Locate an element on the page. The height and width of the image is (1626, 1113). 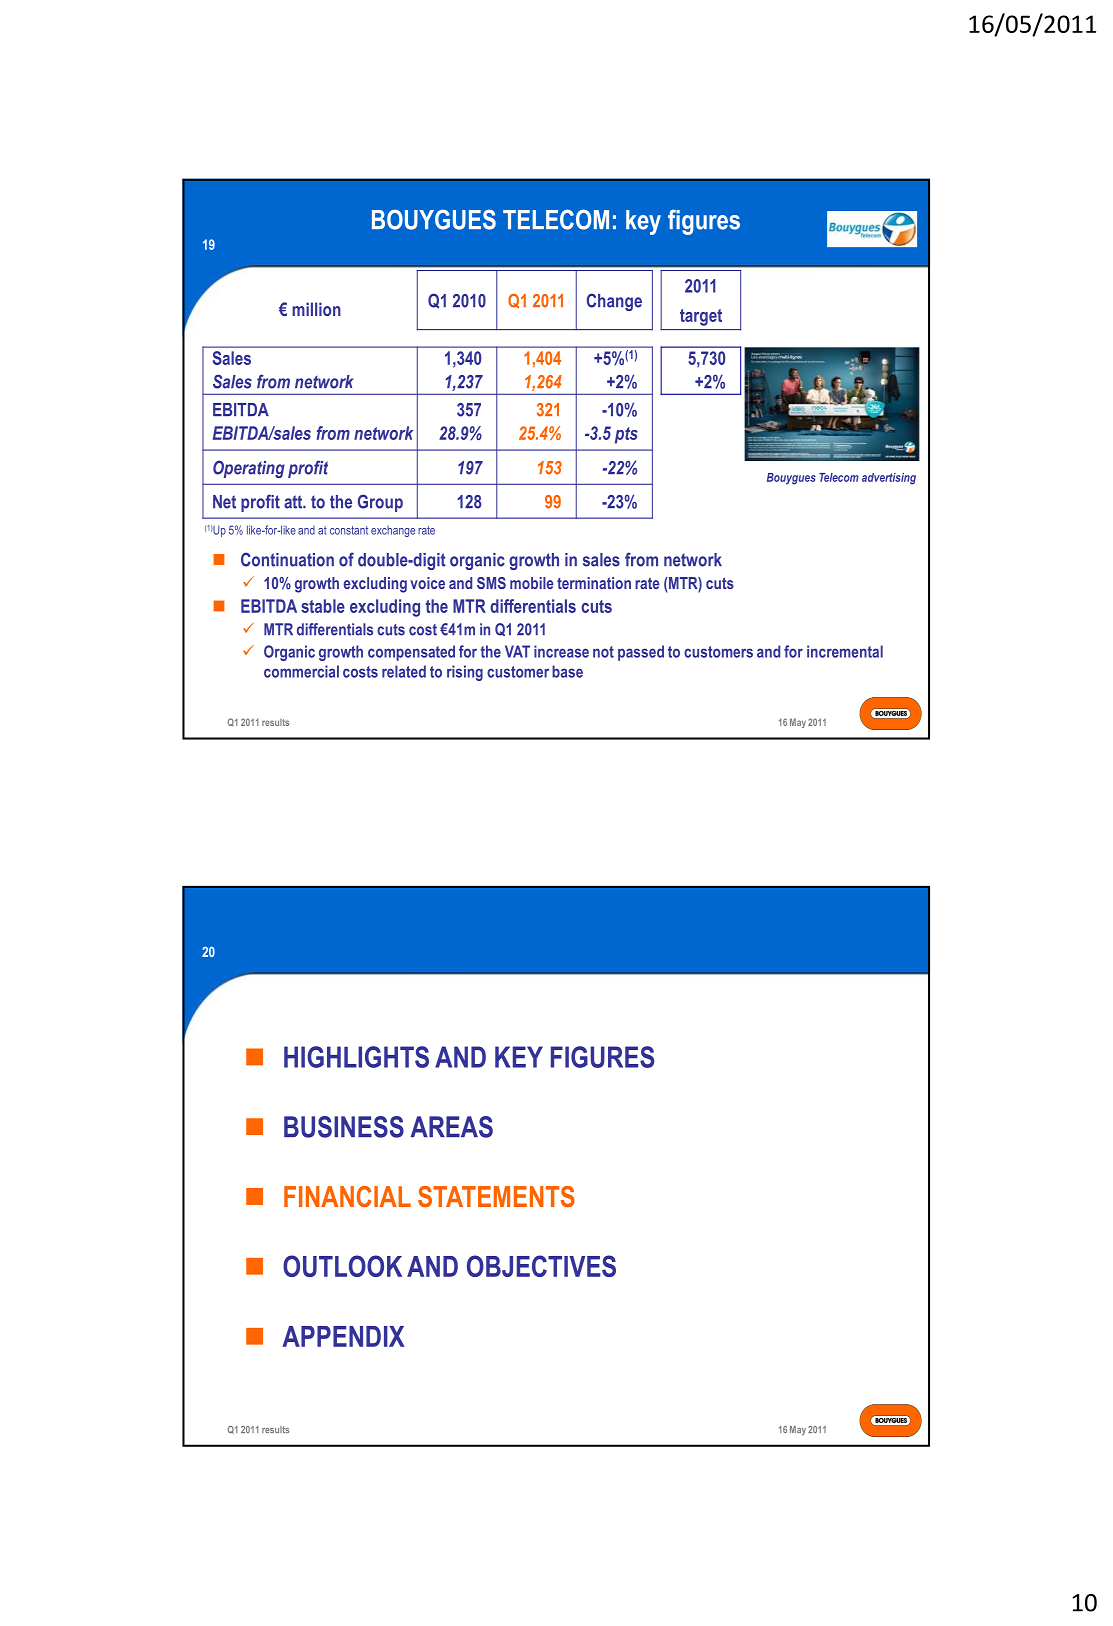
OBJECTIVES is located at coordinates (541, 1266).
